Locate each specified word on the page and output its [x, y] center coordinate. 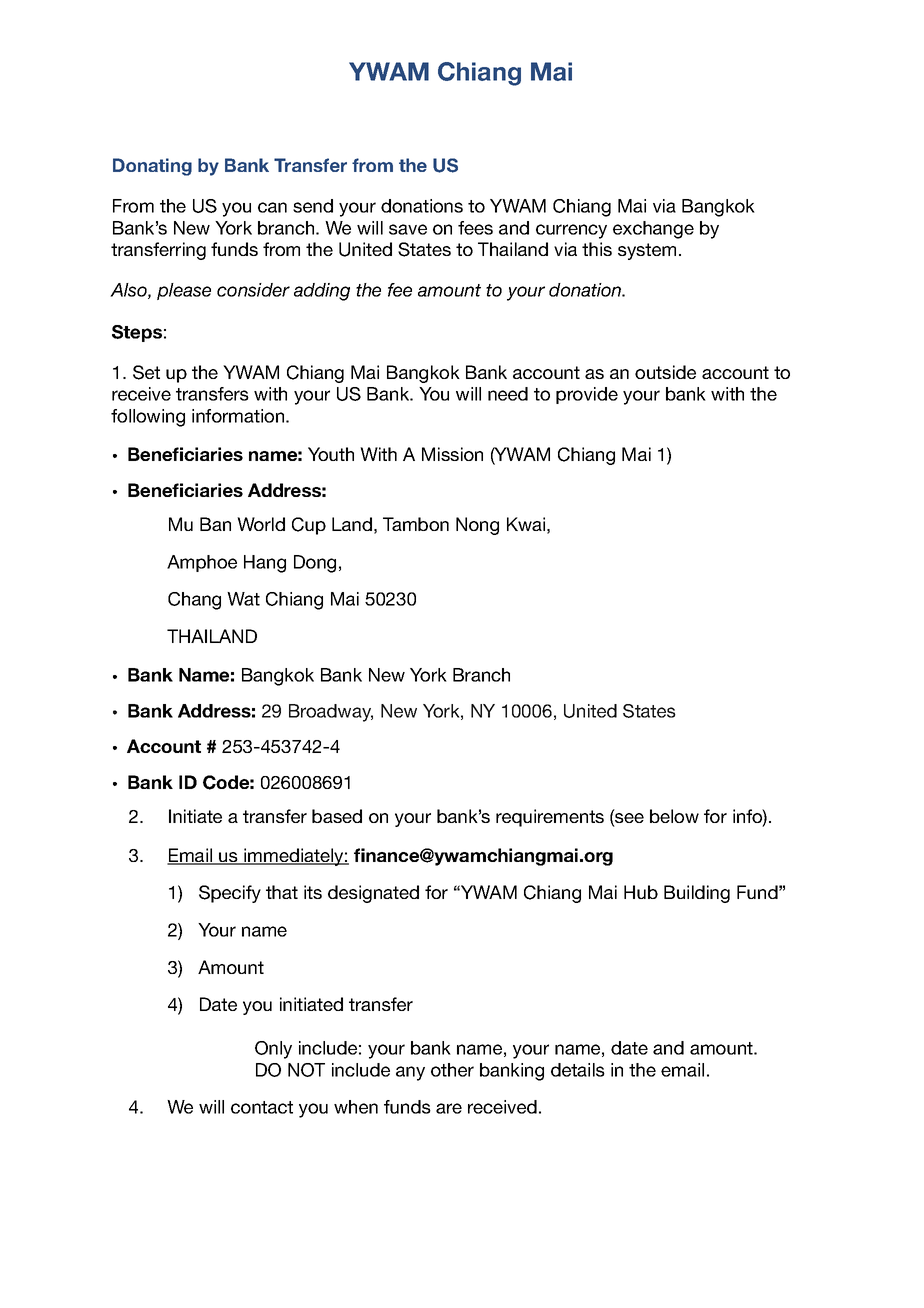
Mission [452, 454]
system [647, 251]
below [674, 816]
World [261, 524]
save [408, 229]
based [337, 816]
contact [262, 1107]
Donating [152, 167]
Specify [230, 894]
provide [587, 395]
